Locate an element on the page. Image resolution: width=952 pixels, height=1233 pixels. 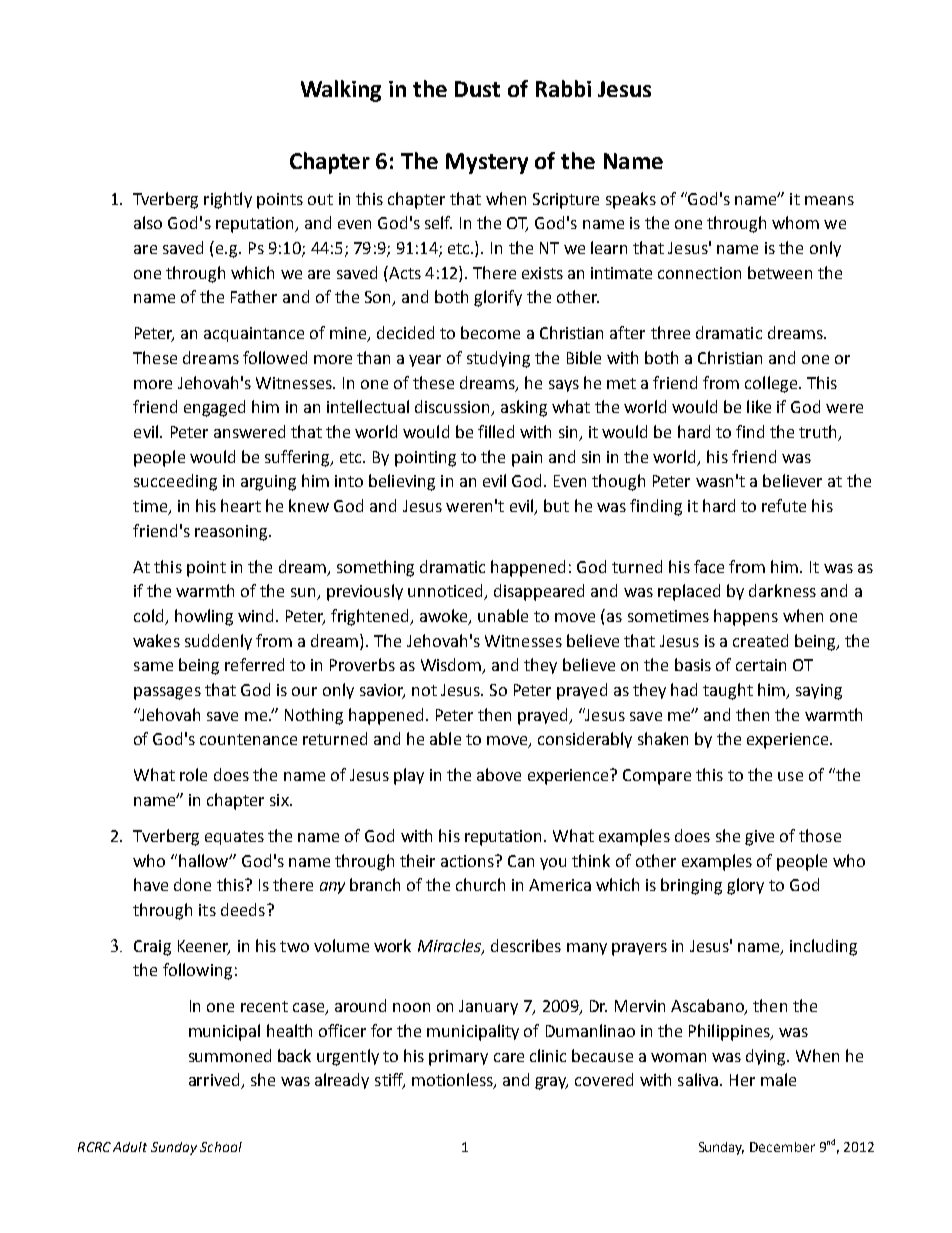
December is located at coordinates (782, 1147).
